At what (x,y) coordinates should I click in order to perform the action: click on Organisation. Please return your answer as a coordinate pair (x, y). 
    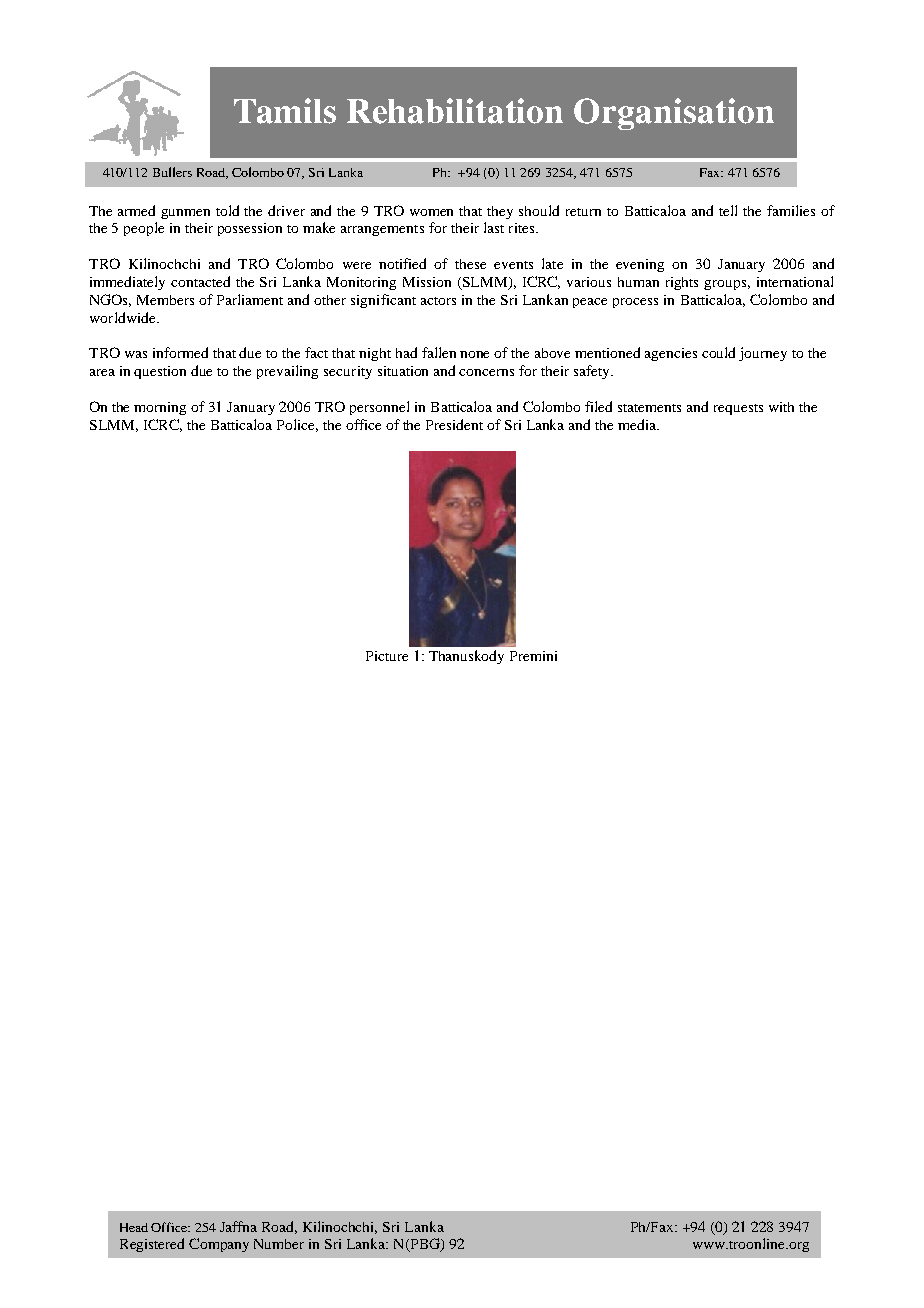
    Looking at the image, I should click on (674, 114).
